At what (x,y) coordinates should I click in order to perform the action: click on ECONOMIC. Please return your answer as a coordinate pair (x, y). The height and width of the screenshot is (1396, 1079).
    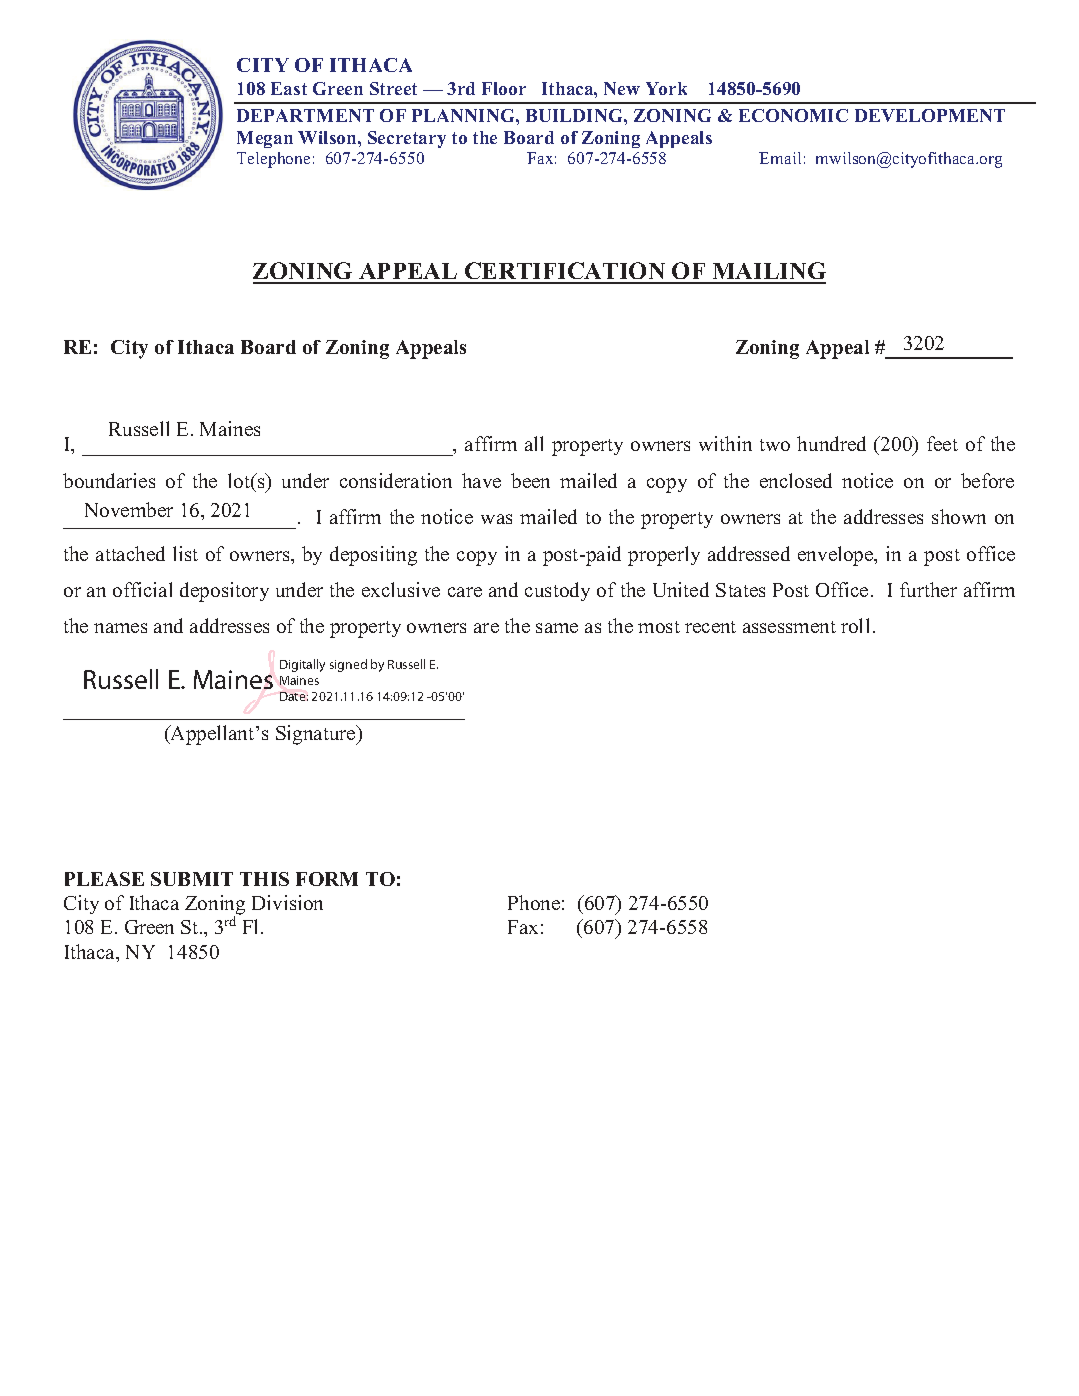
    Looking at the image, I should click on (793, 115).
